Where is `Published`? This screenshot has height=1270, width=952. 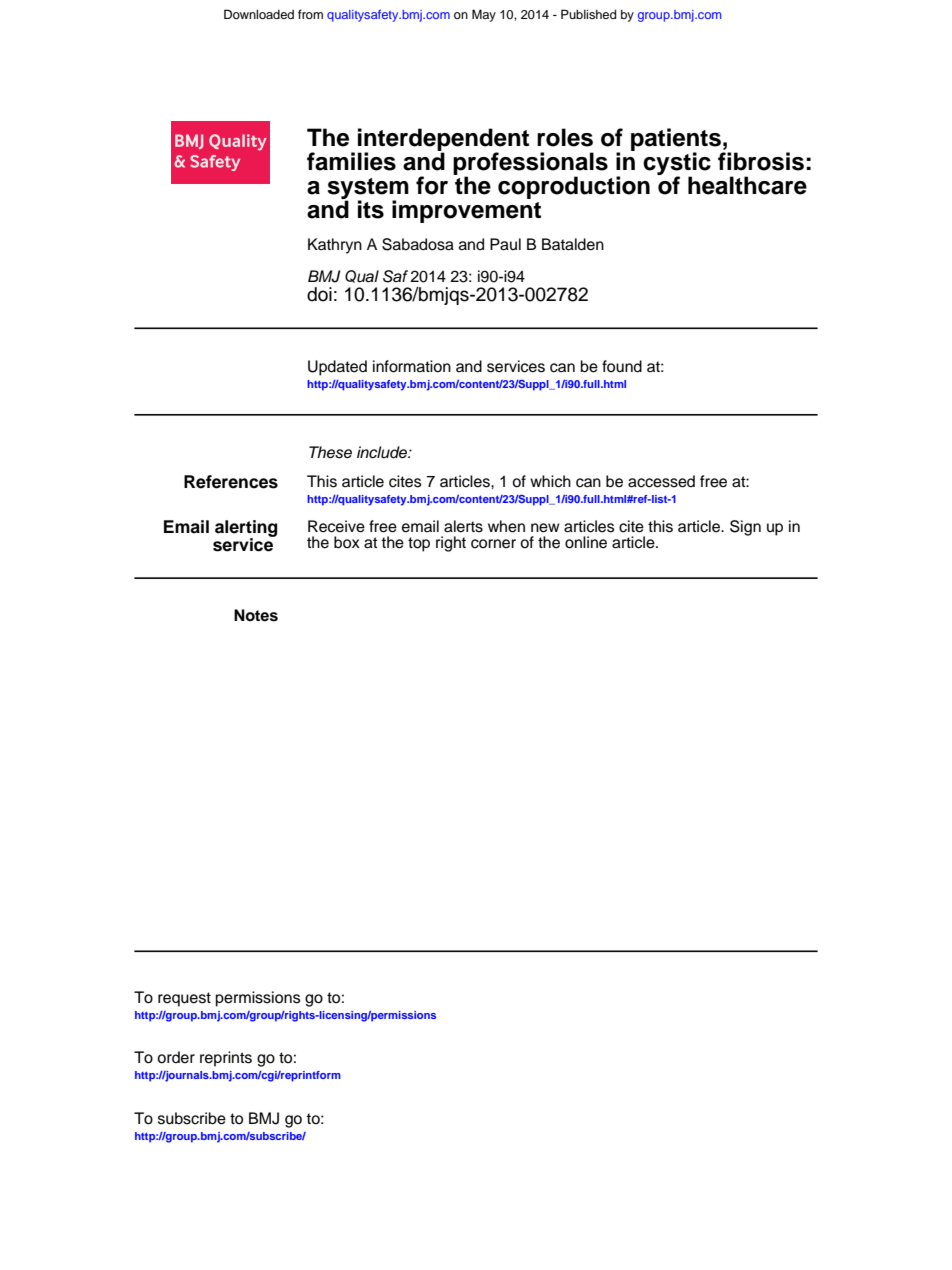 Published is located at coordinates (588, 14).
